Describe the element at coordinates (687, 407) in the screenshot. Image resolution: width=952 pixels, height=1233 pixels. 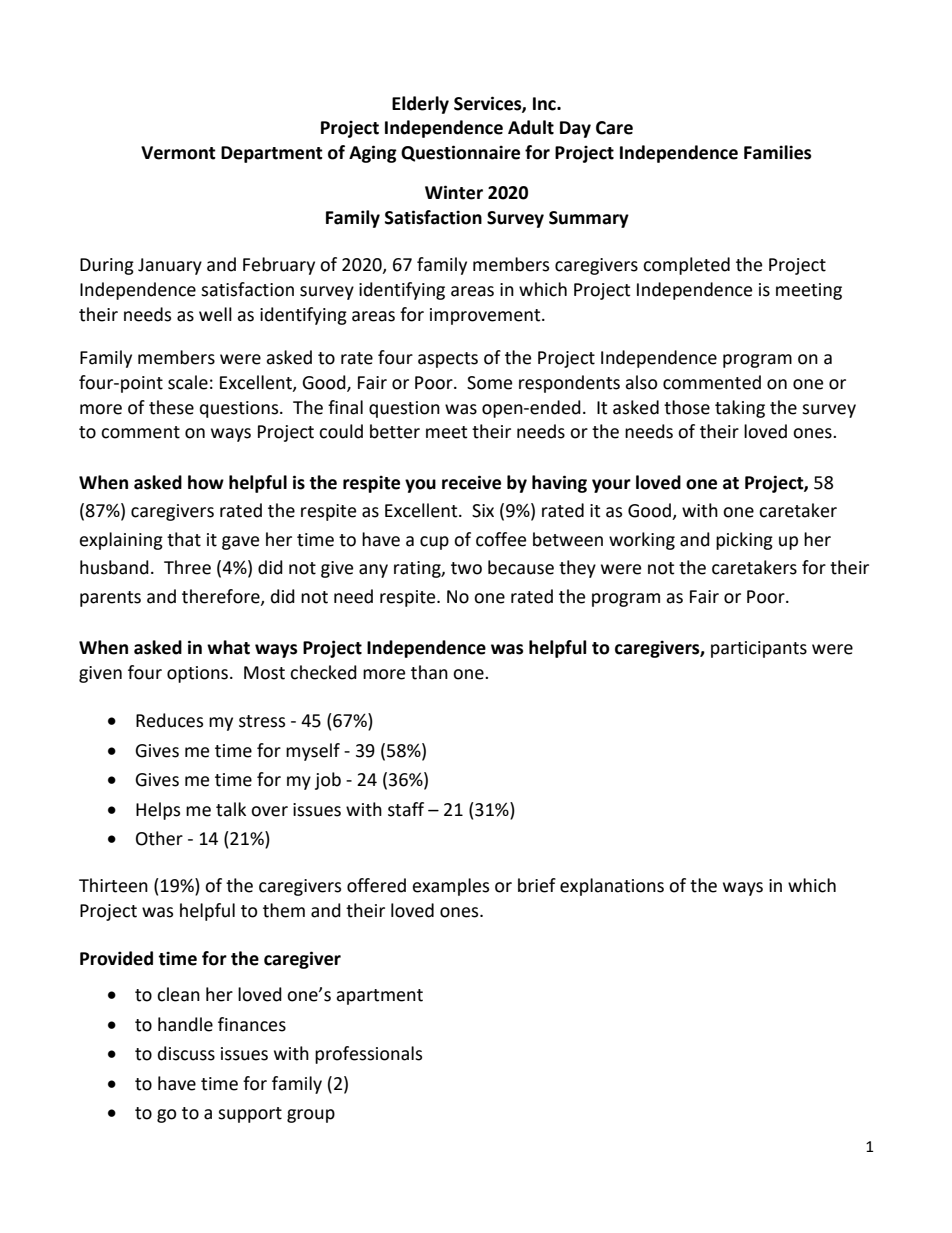
I see `those` at that location.
